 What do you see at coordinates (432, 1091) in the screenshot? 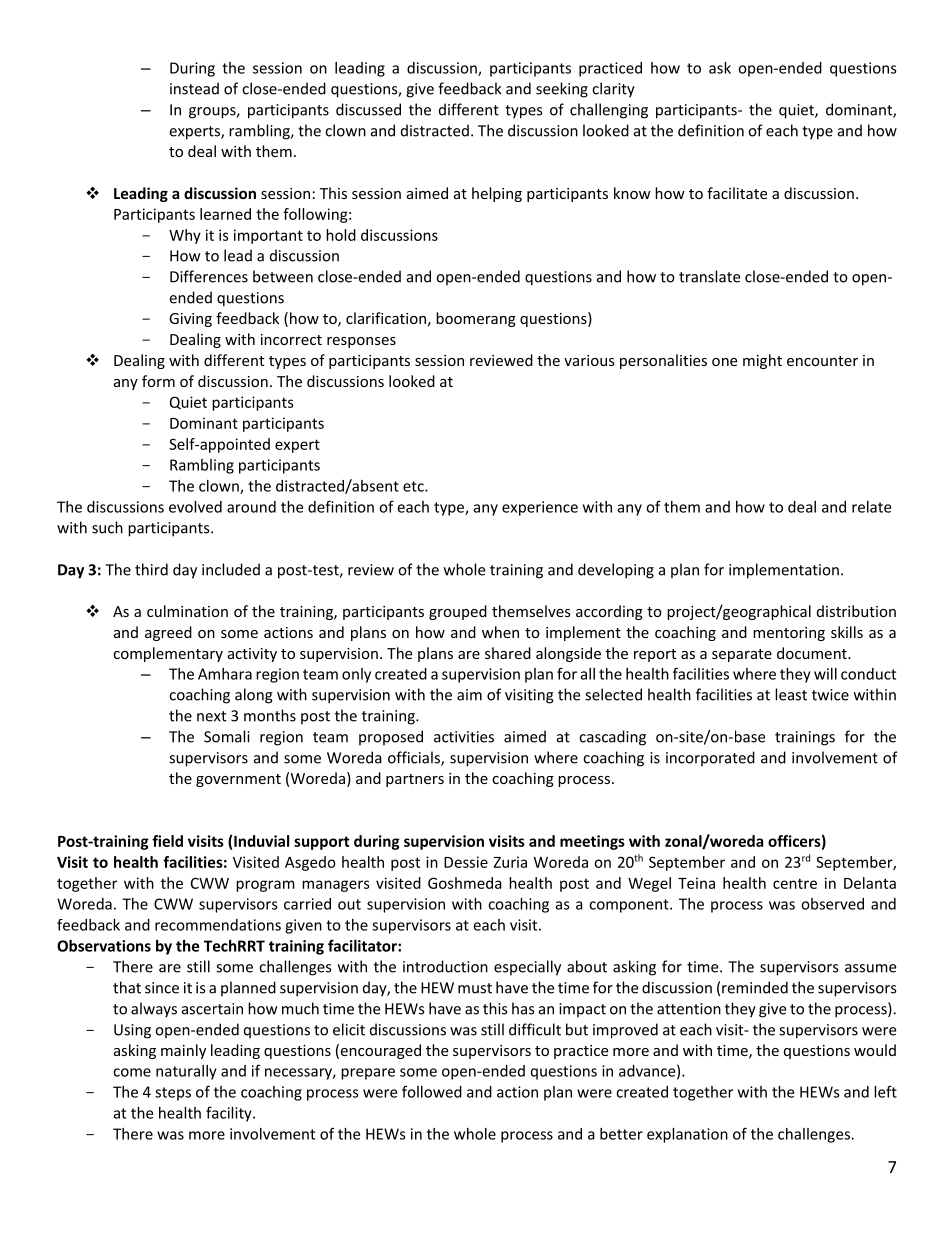
I see `followed` at bounding box center [432, 1091].
